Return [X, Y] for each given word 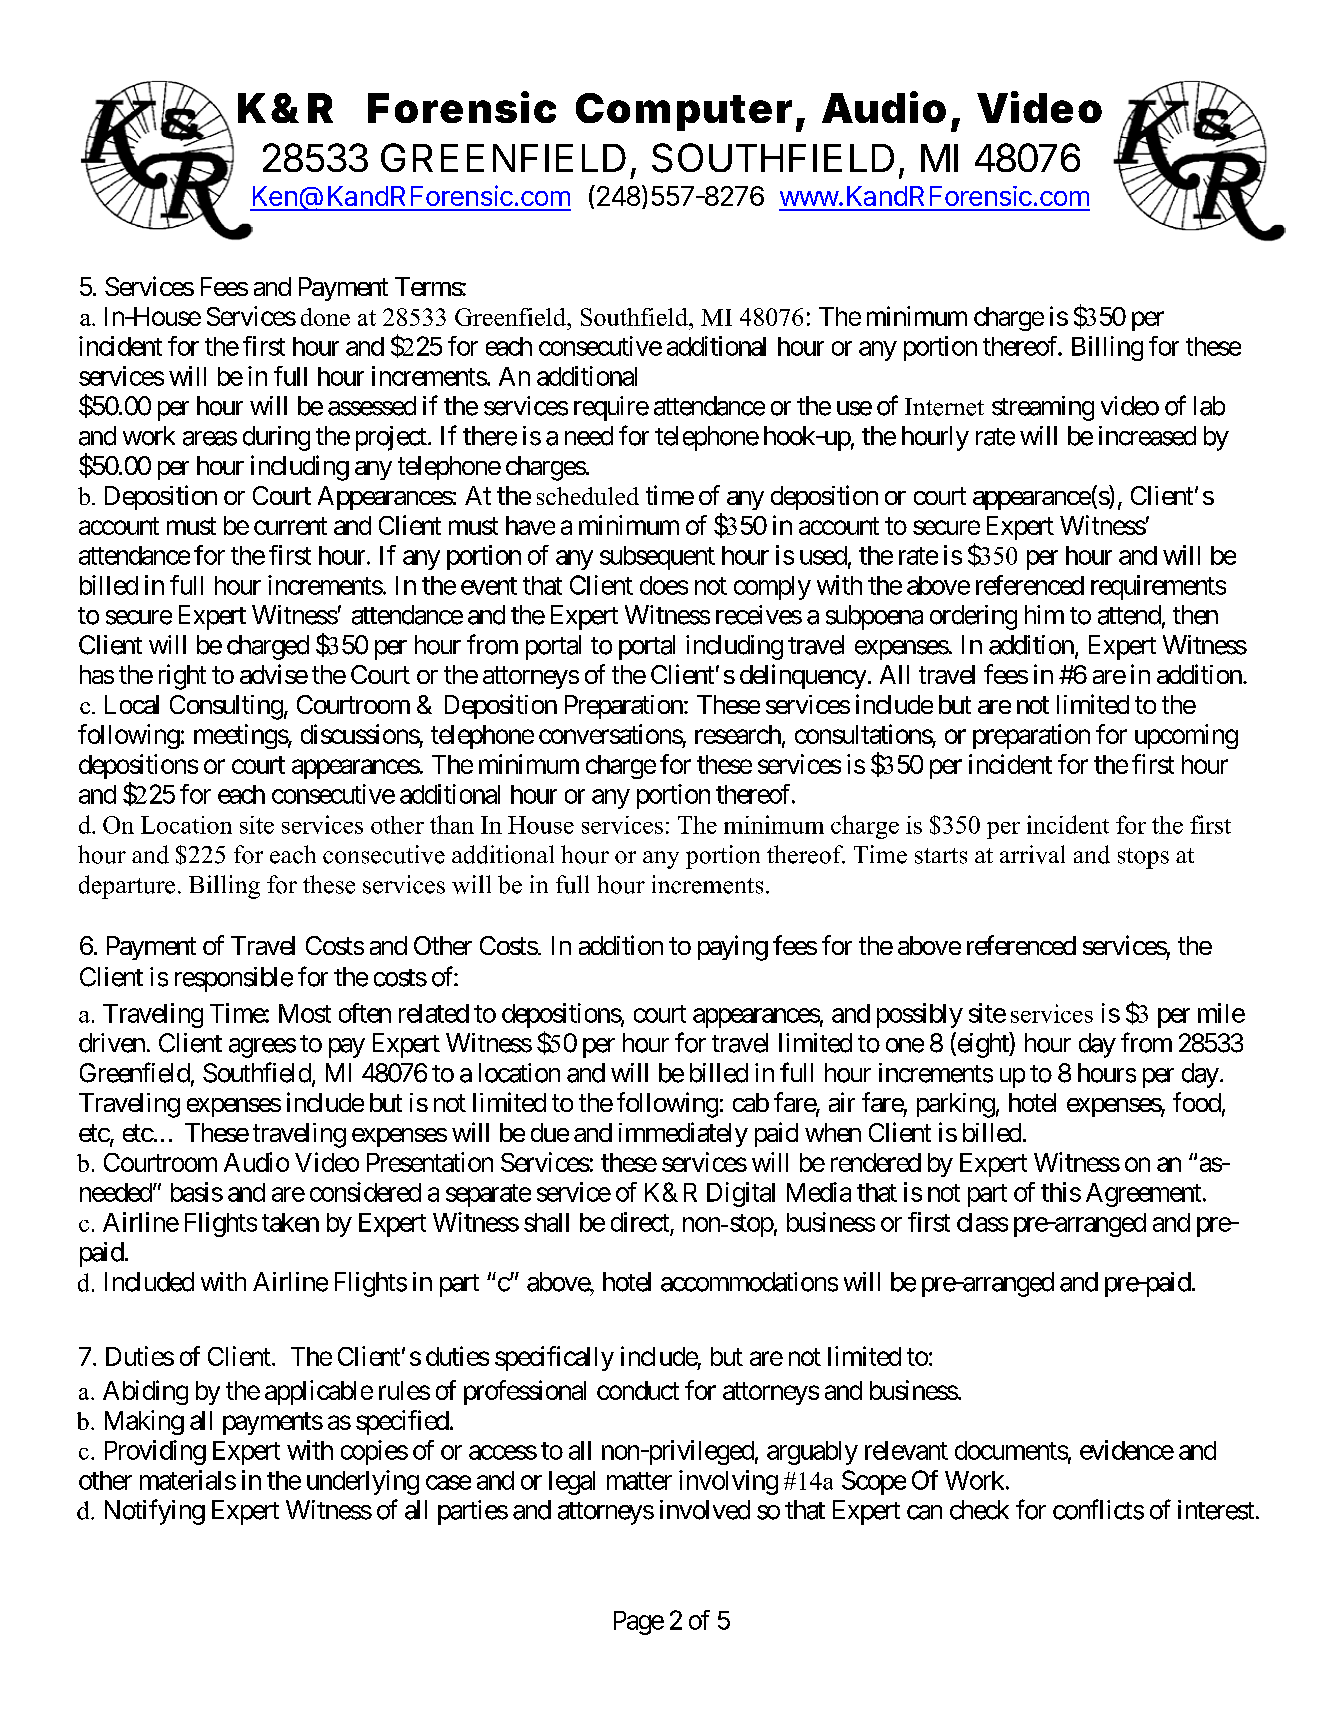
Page [639, 1623]
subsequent [657, 558]
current [290, 526]
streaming [1043, 408]
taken [290, 1222]
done [325, 317]
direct [640, 1222]
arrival [1032, 854]
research [738, 734]
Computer [684, 112]
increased [1147, 436]
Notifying [155, 1512]
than [452, 824]
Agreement [1143, 1195]
